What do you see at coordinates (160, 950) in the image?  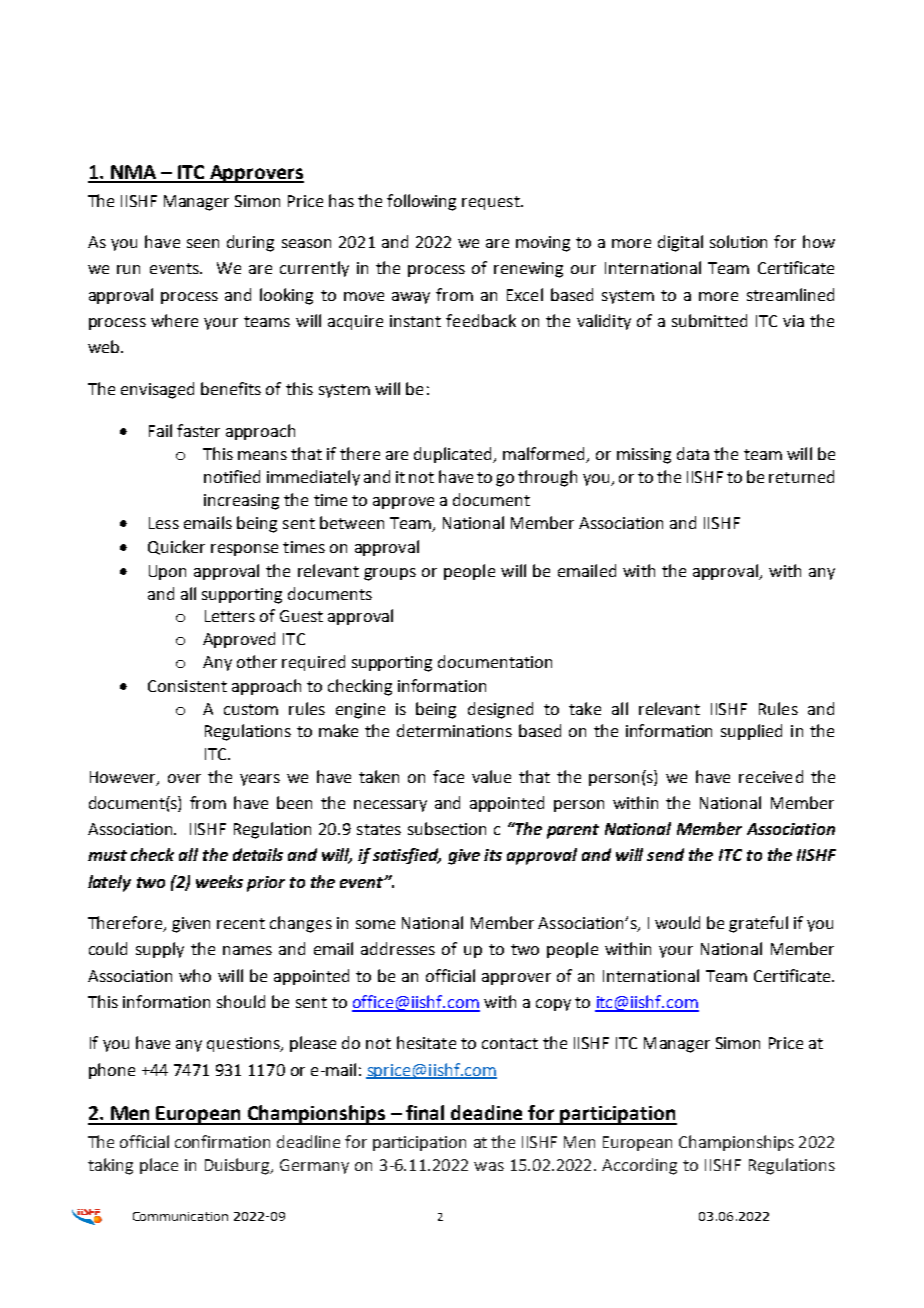 I see `supply` at bounding box center [160, 950].
